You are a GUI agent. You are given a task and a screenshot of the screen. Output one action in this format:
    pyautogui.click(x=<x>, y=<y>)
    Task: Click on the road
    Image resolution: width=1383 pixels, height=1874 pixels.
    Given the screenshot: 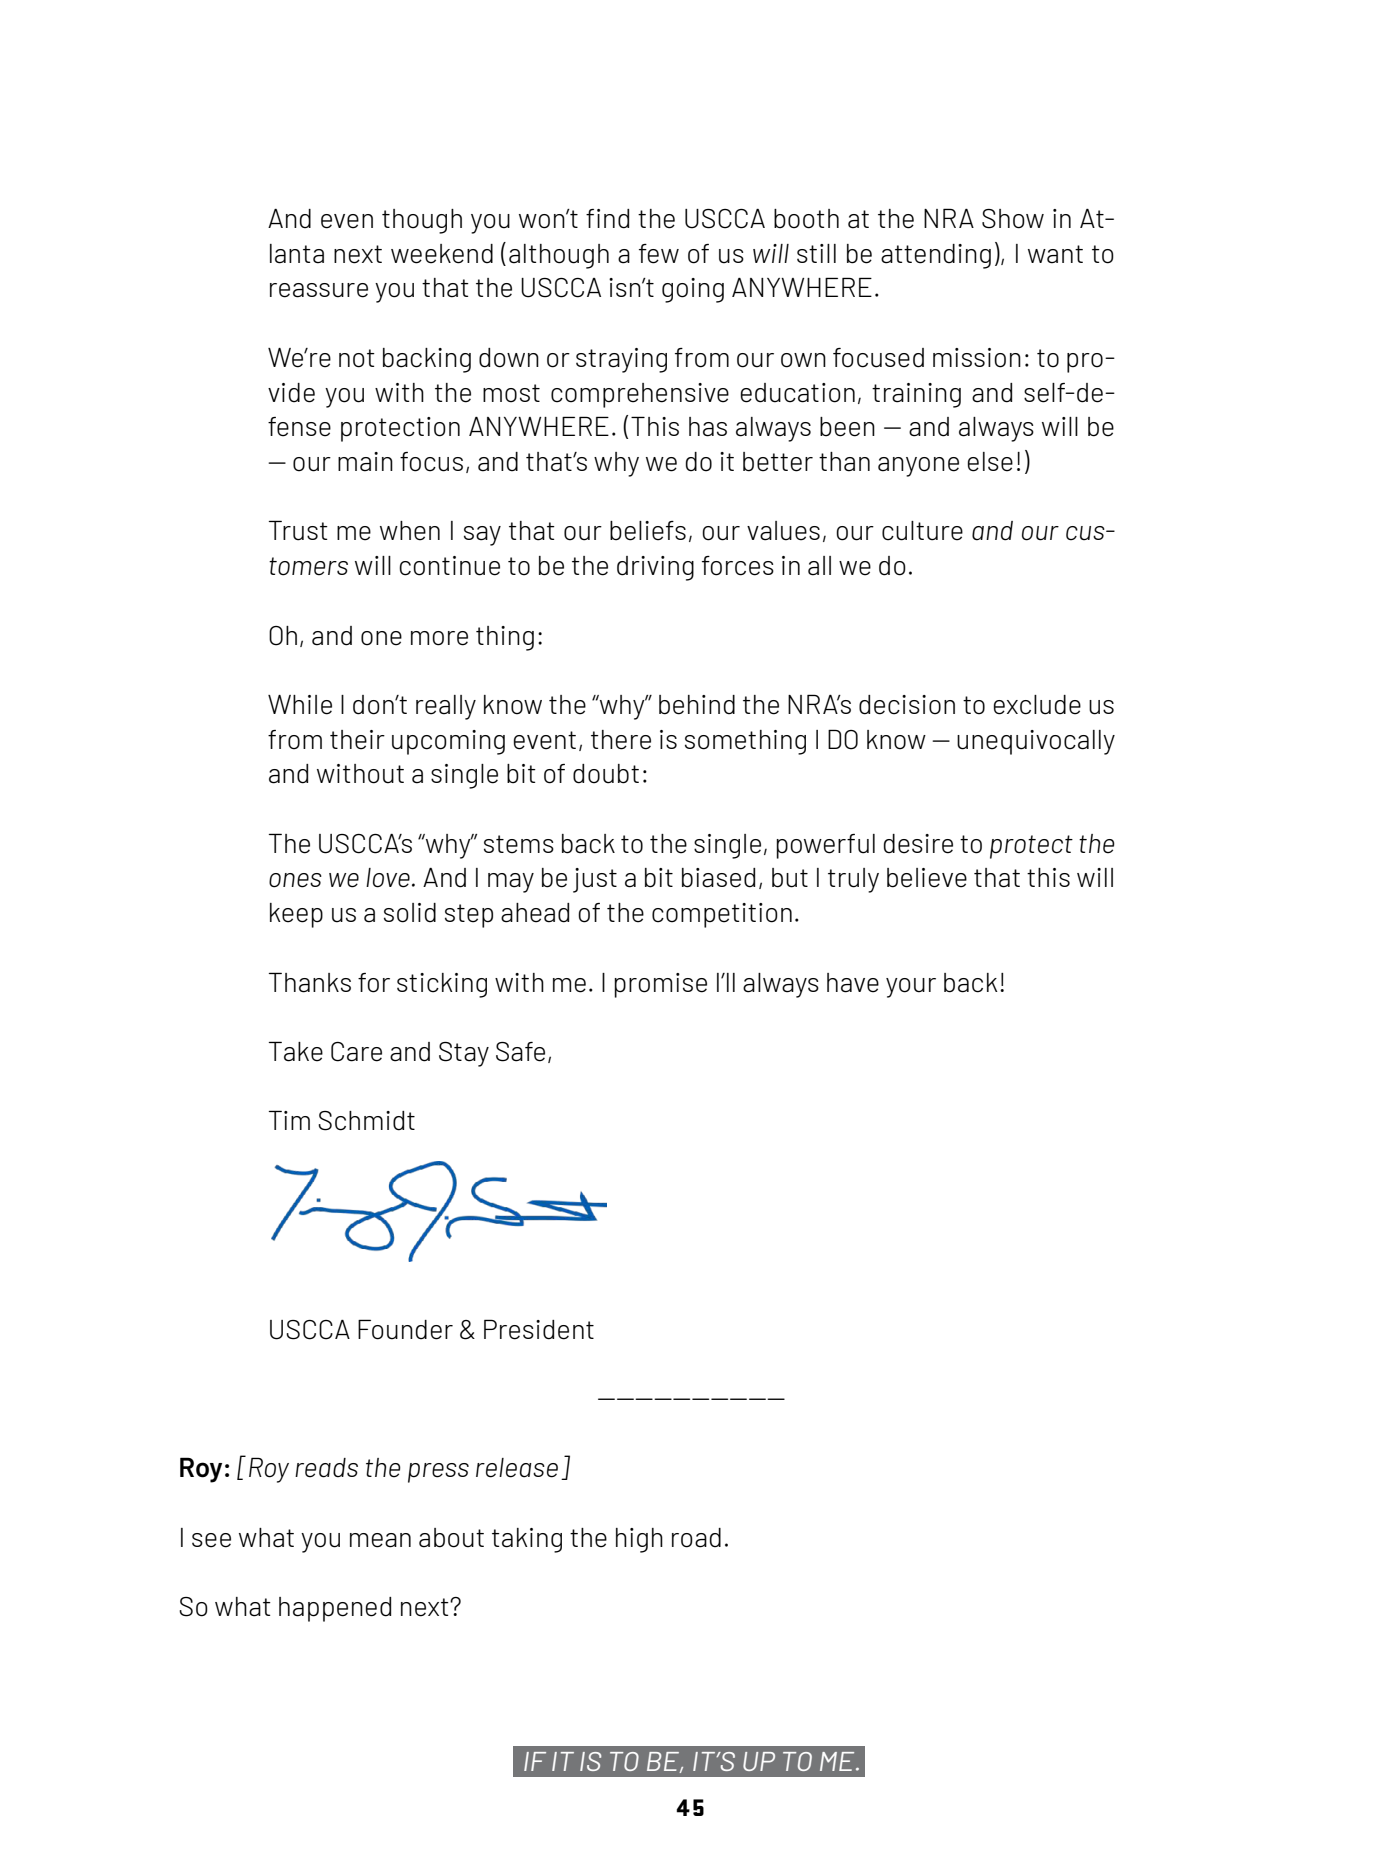 What is the action you would take?
    pyautogui.click(x=696, y=1538)
